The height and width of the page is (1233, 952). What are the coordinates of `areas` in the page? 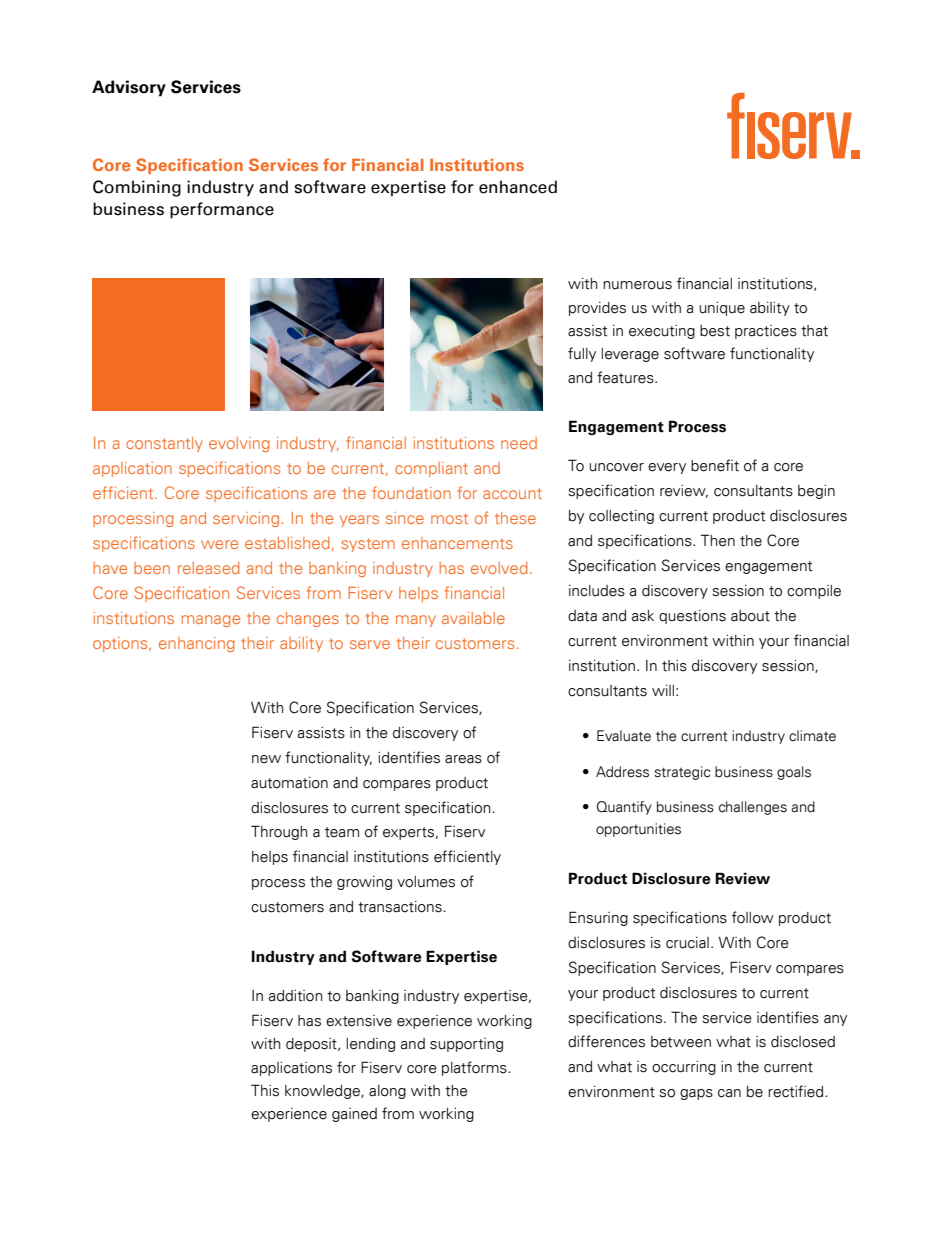 It's located at (463, 759).
